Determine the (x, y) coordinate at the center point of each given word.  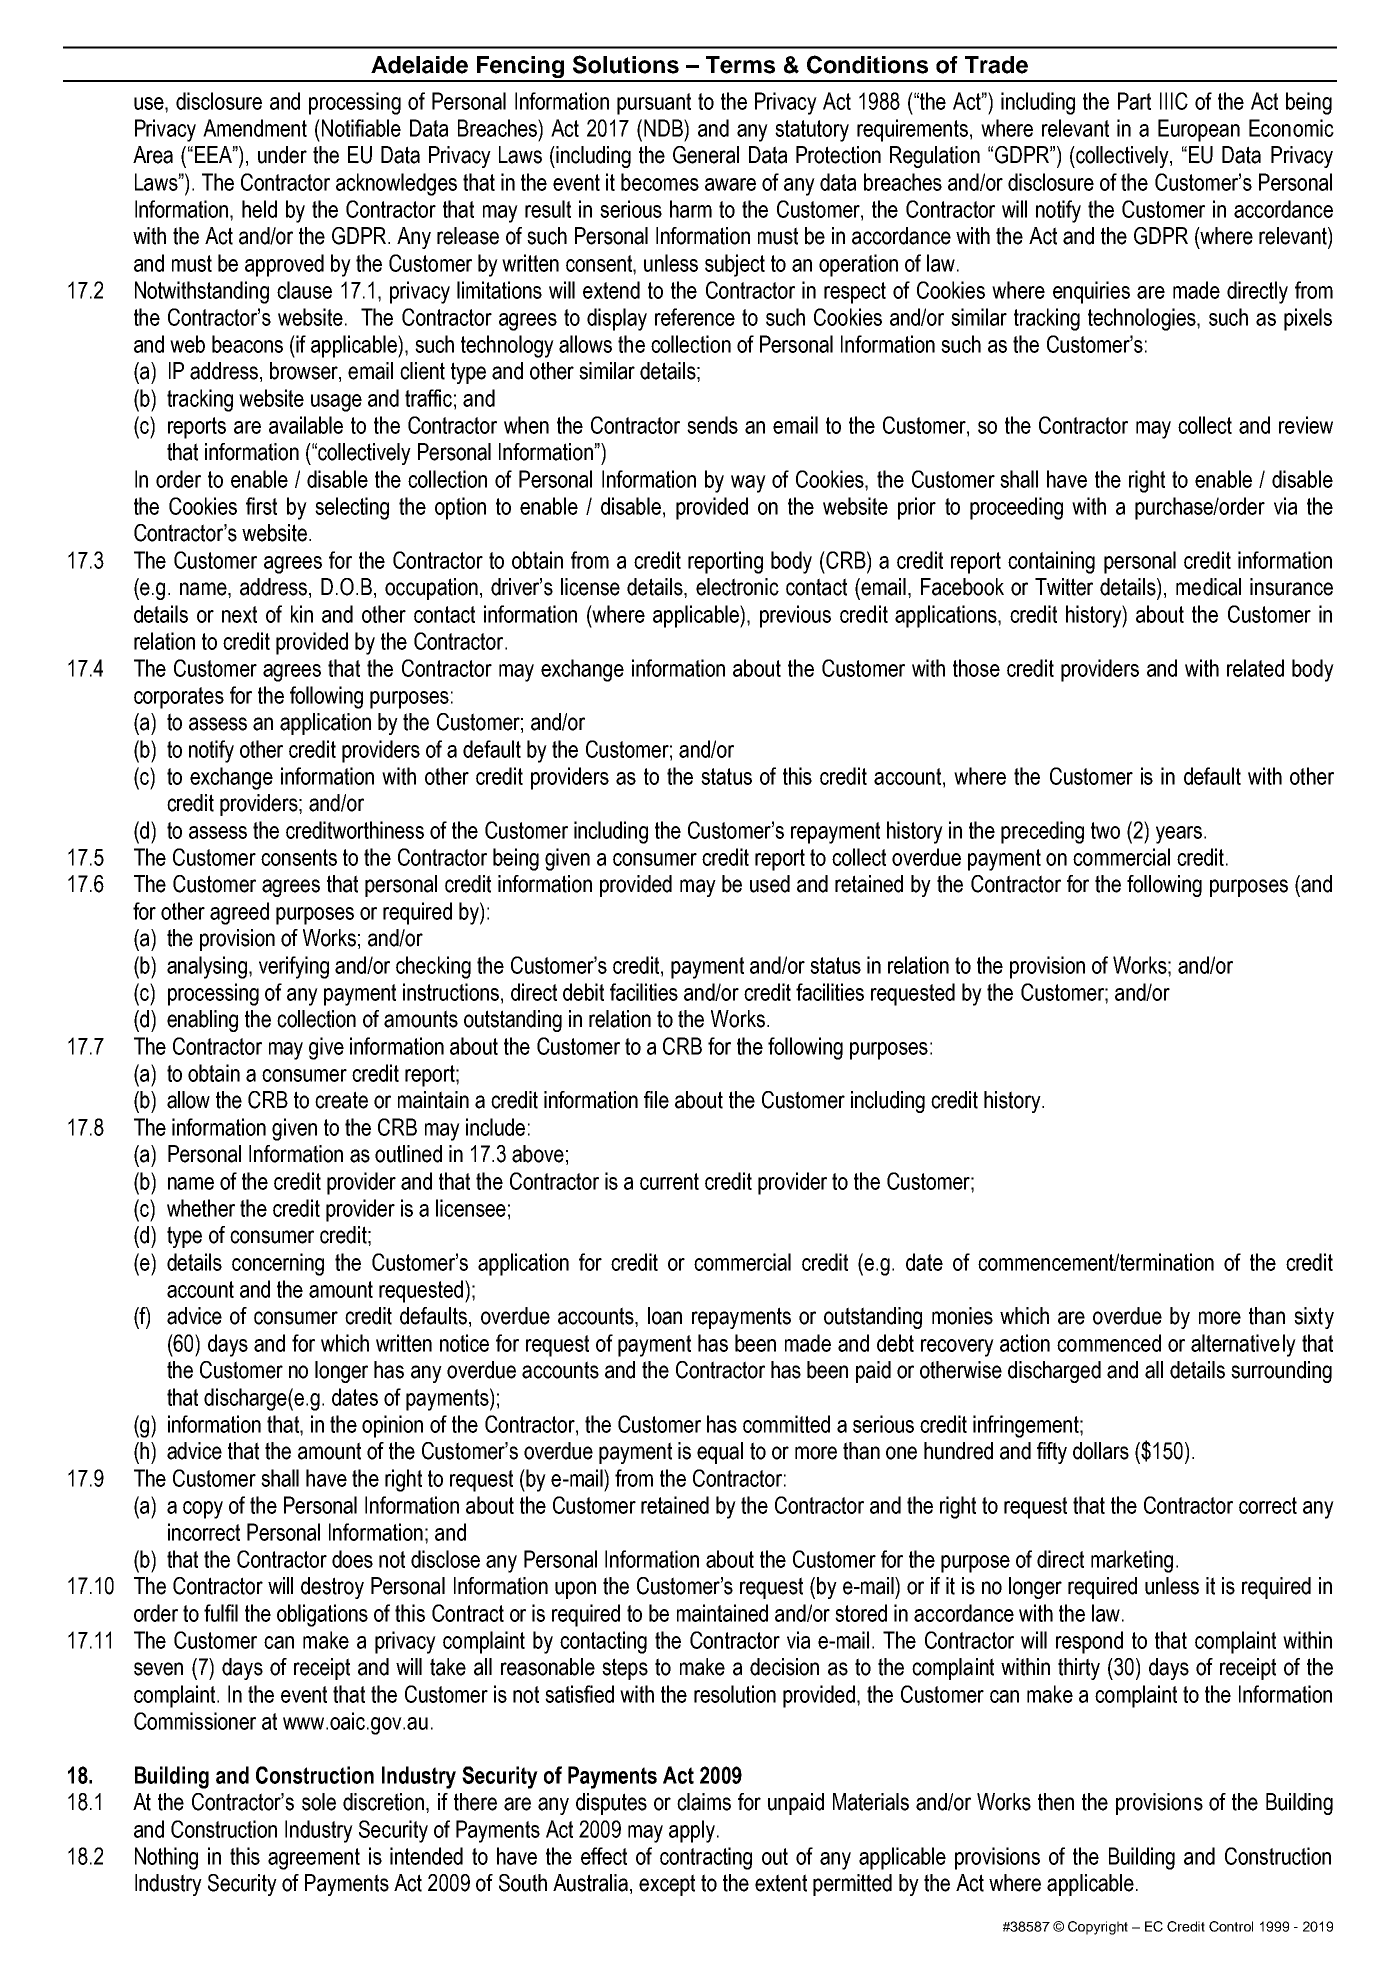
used (770, 884)
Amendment (255, 128)
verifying (294, 967)
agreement (314, 1859)
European (1199, 130)
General (706, 155)
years (1179, 835)
